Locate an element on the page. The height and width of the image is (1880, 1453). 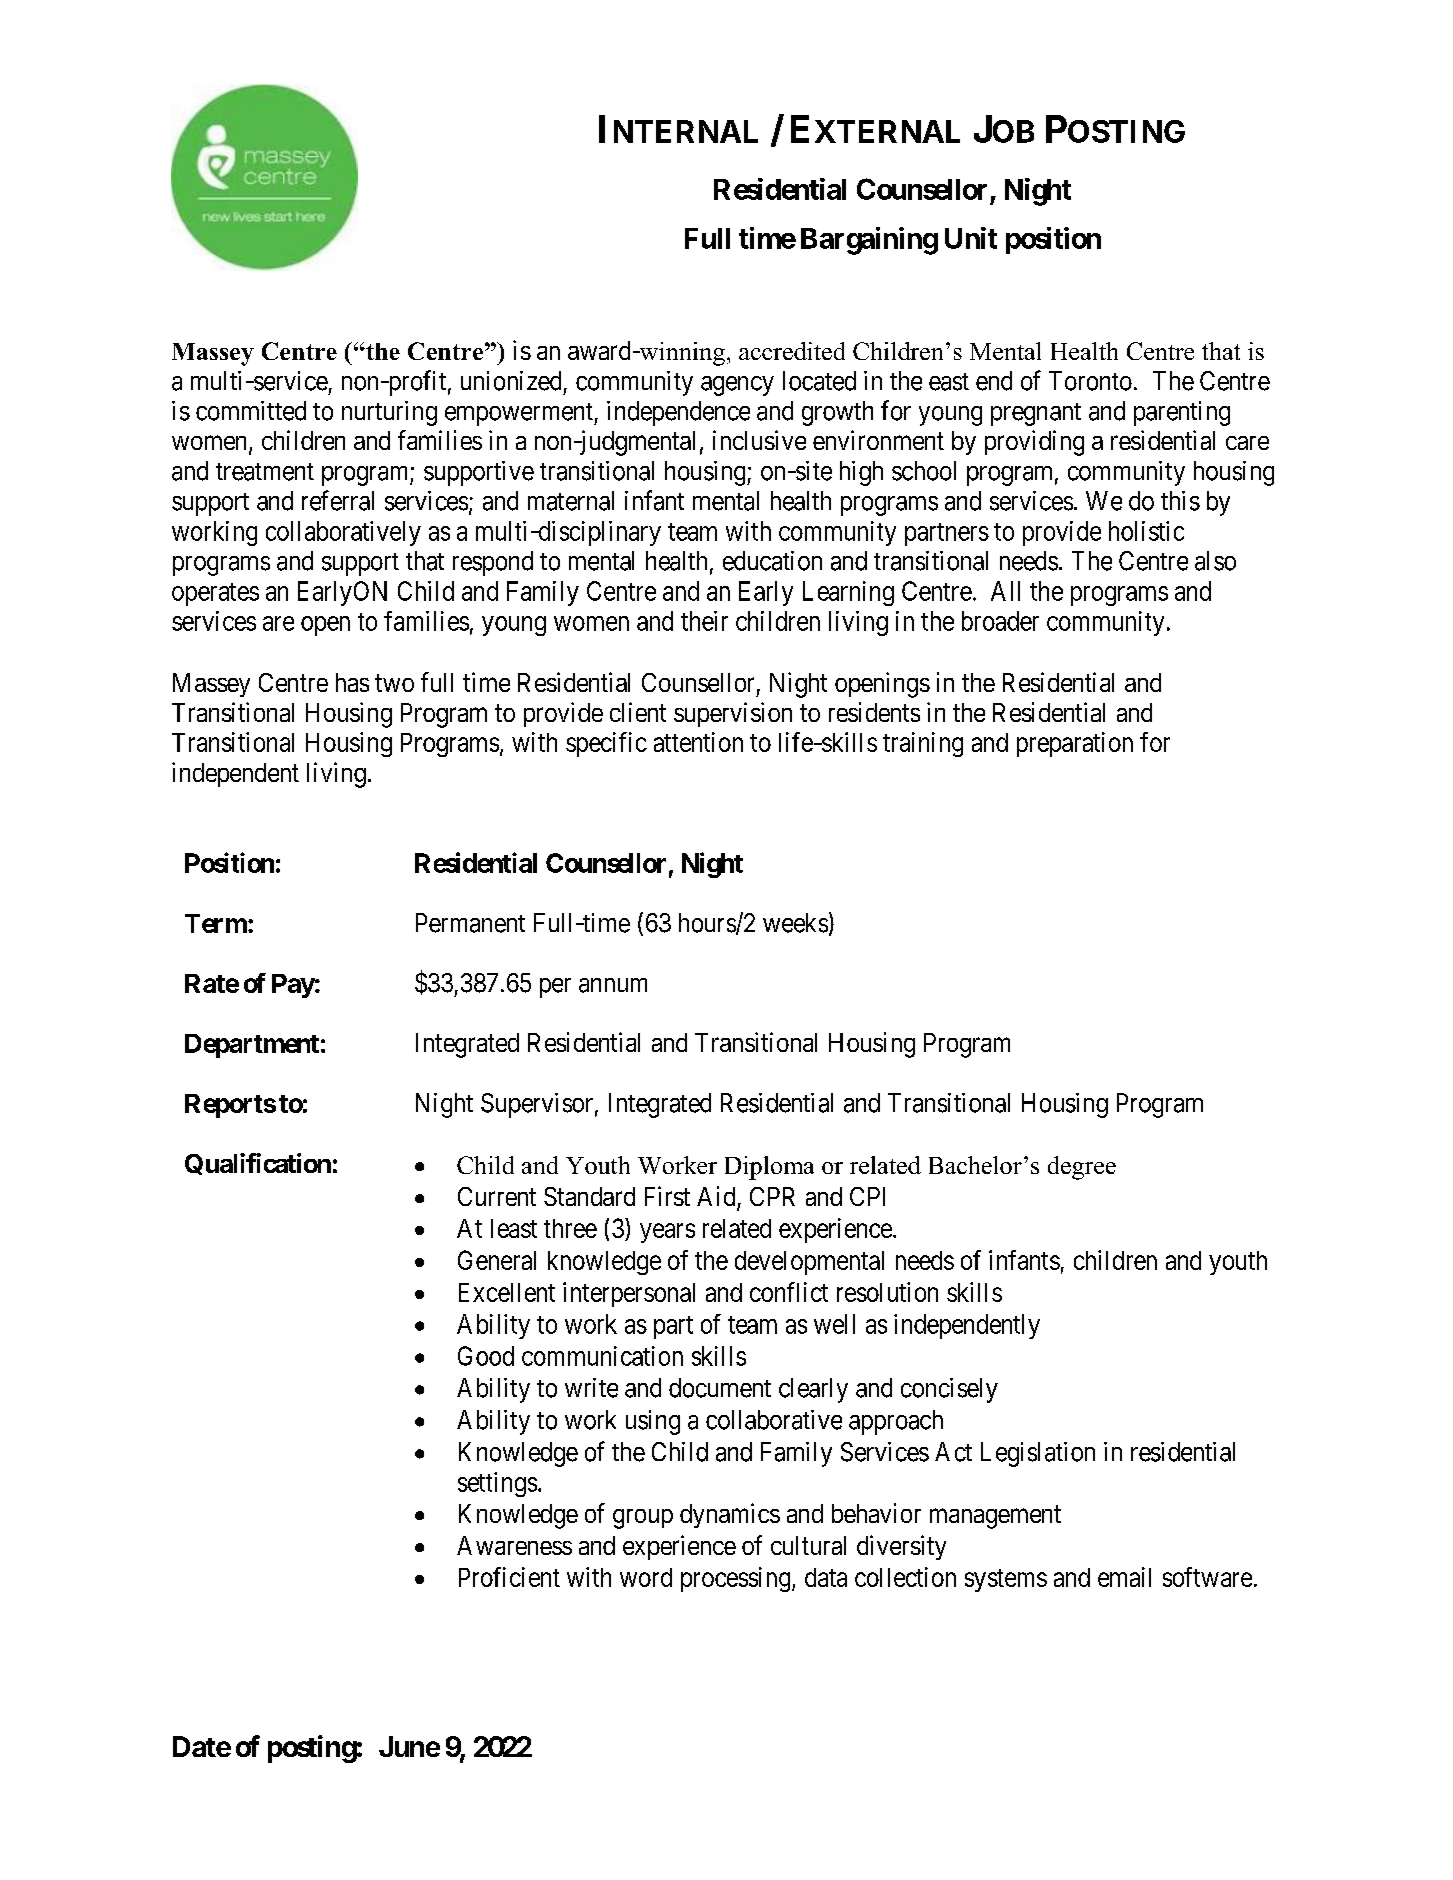
weeks is located at coordinates (795, 923).
